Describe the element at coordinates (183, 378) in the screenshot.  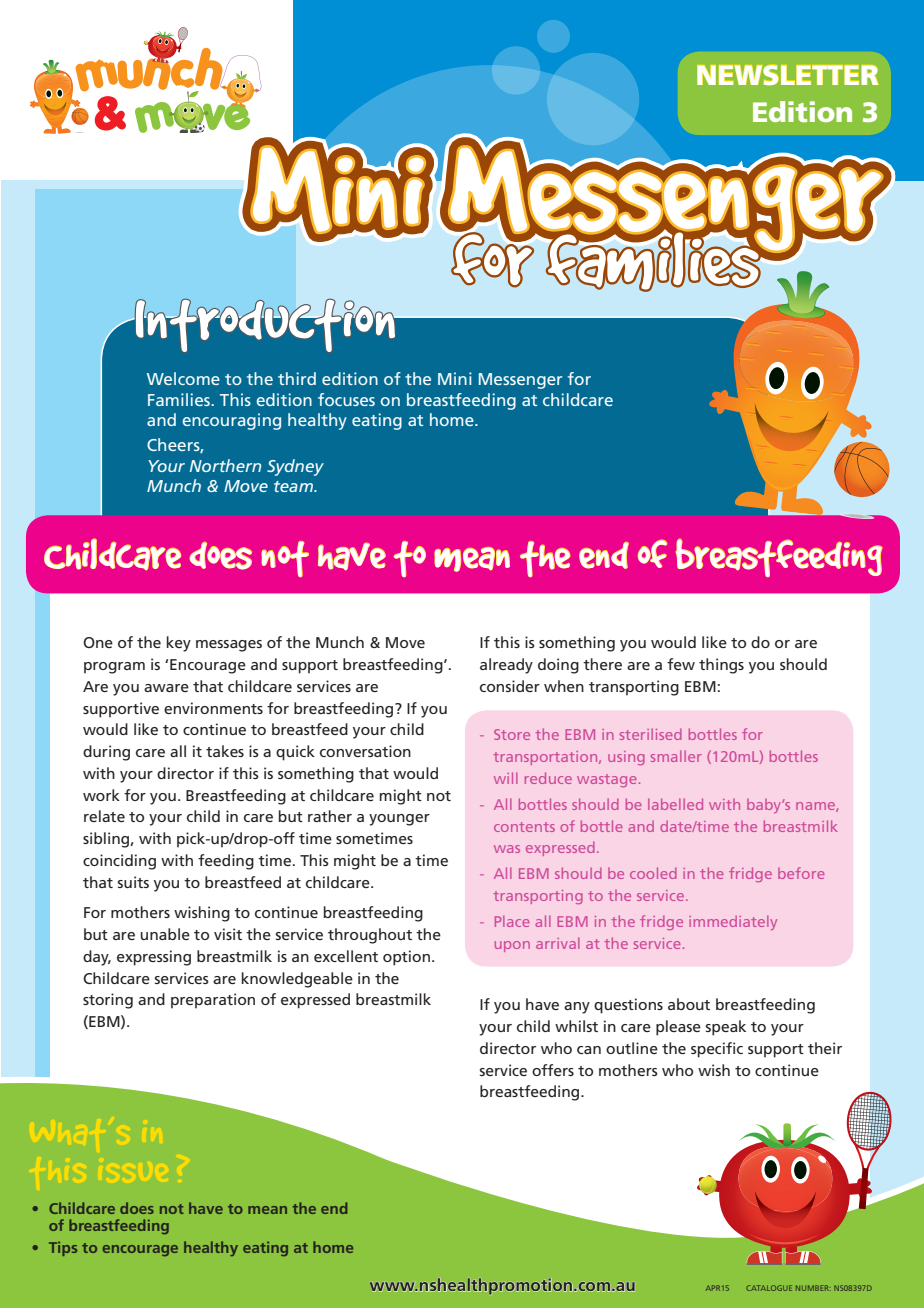
I see `Welcome` at that location.
